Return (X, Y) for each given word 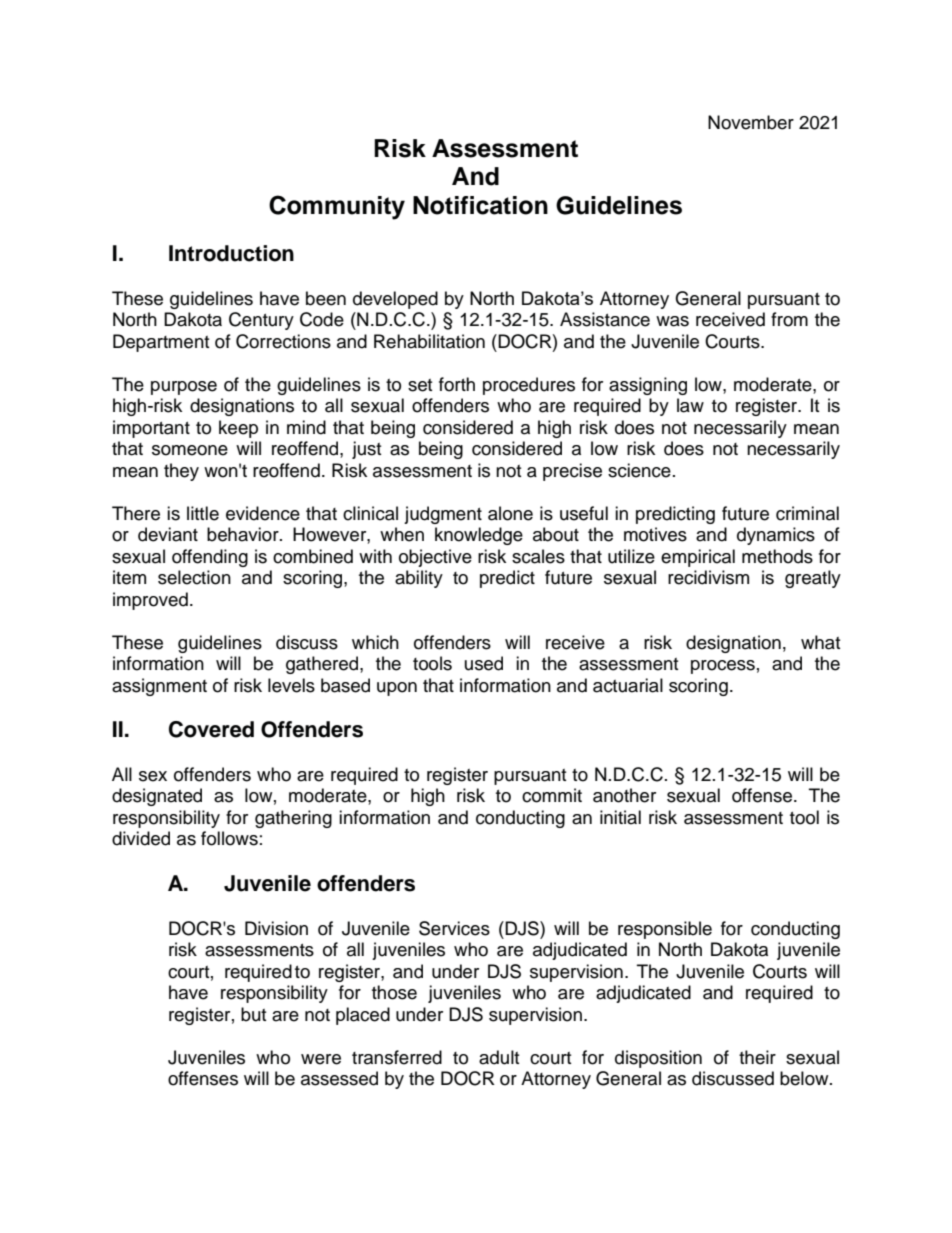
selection (194, 577)
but (253, 1014)
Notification (480, 205)
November (751, 122)
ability (419, 579)
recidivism (708, 577)
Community (337, 207)
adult (499, 1057)
